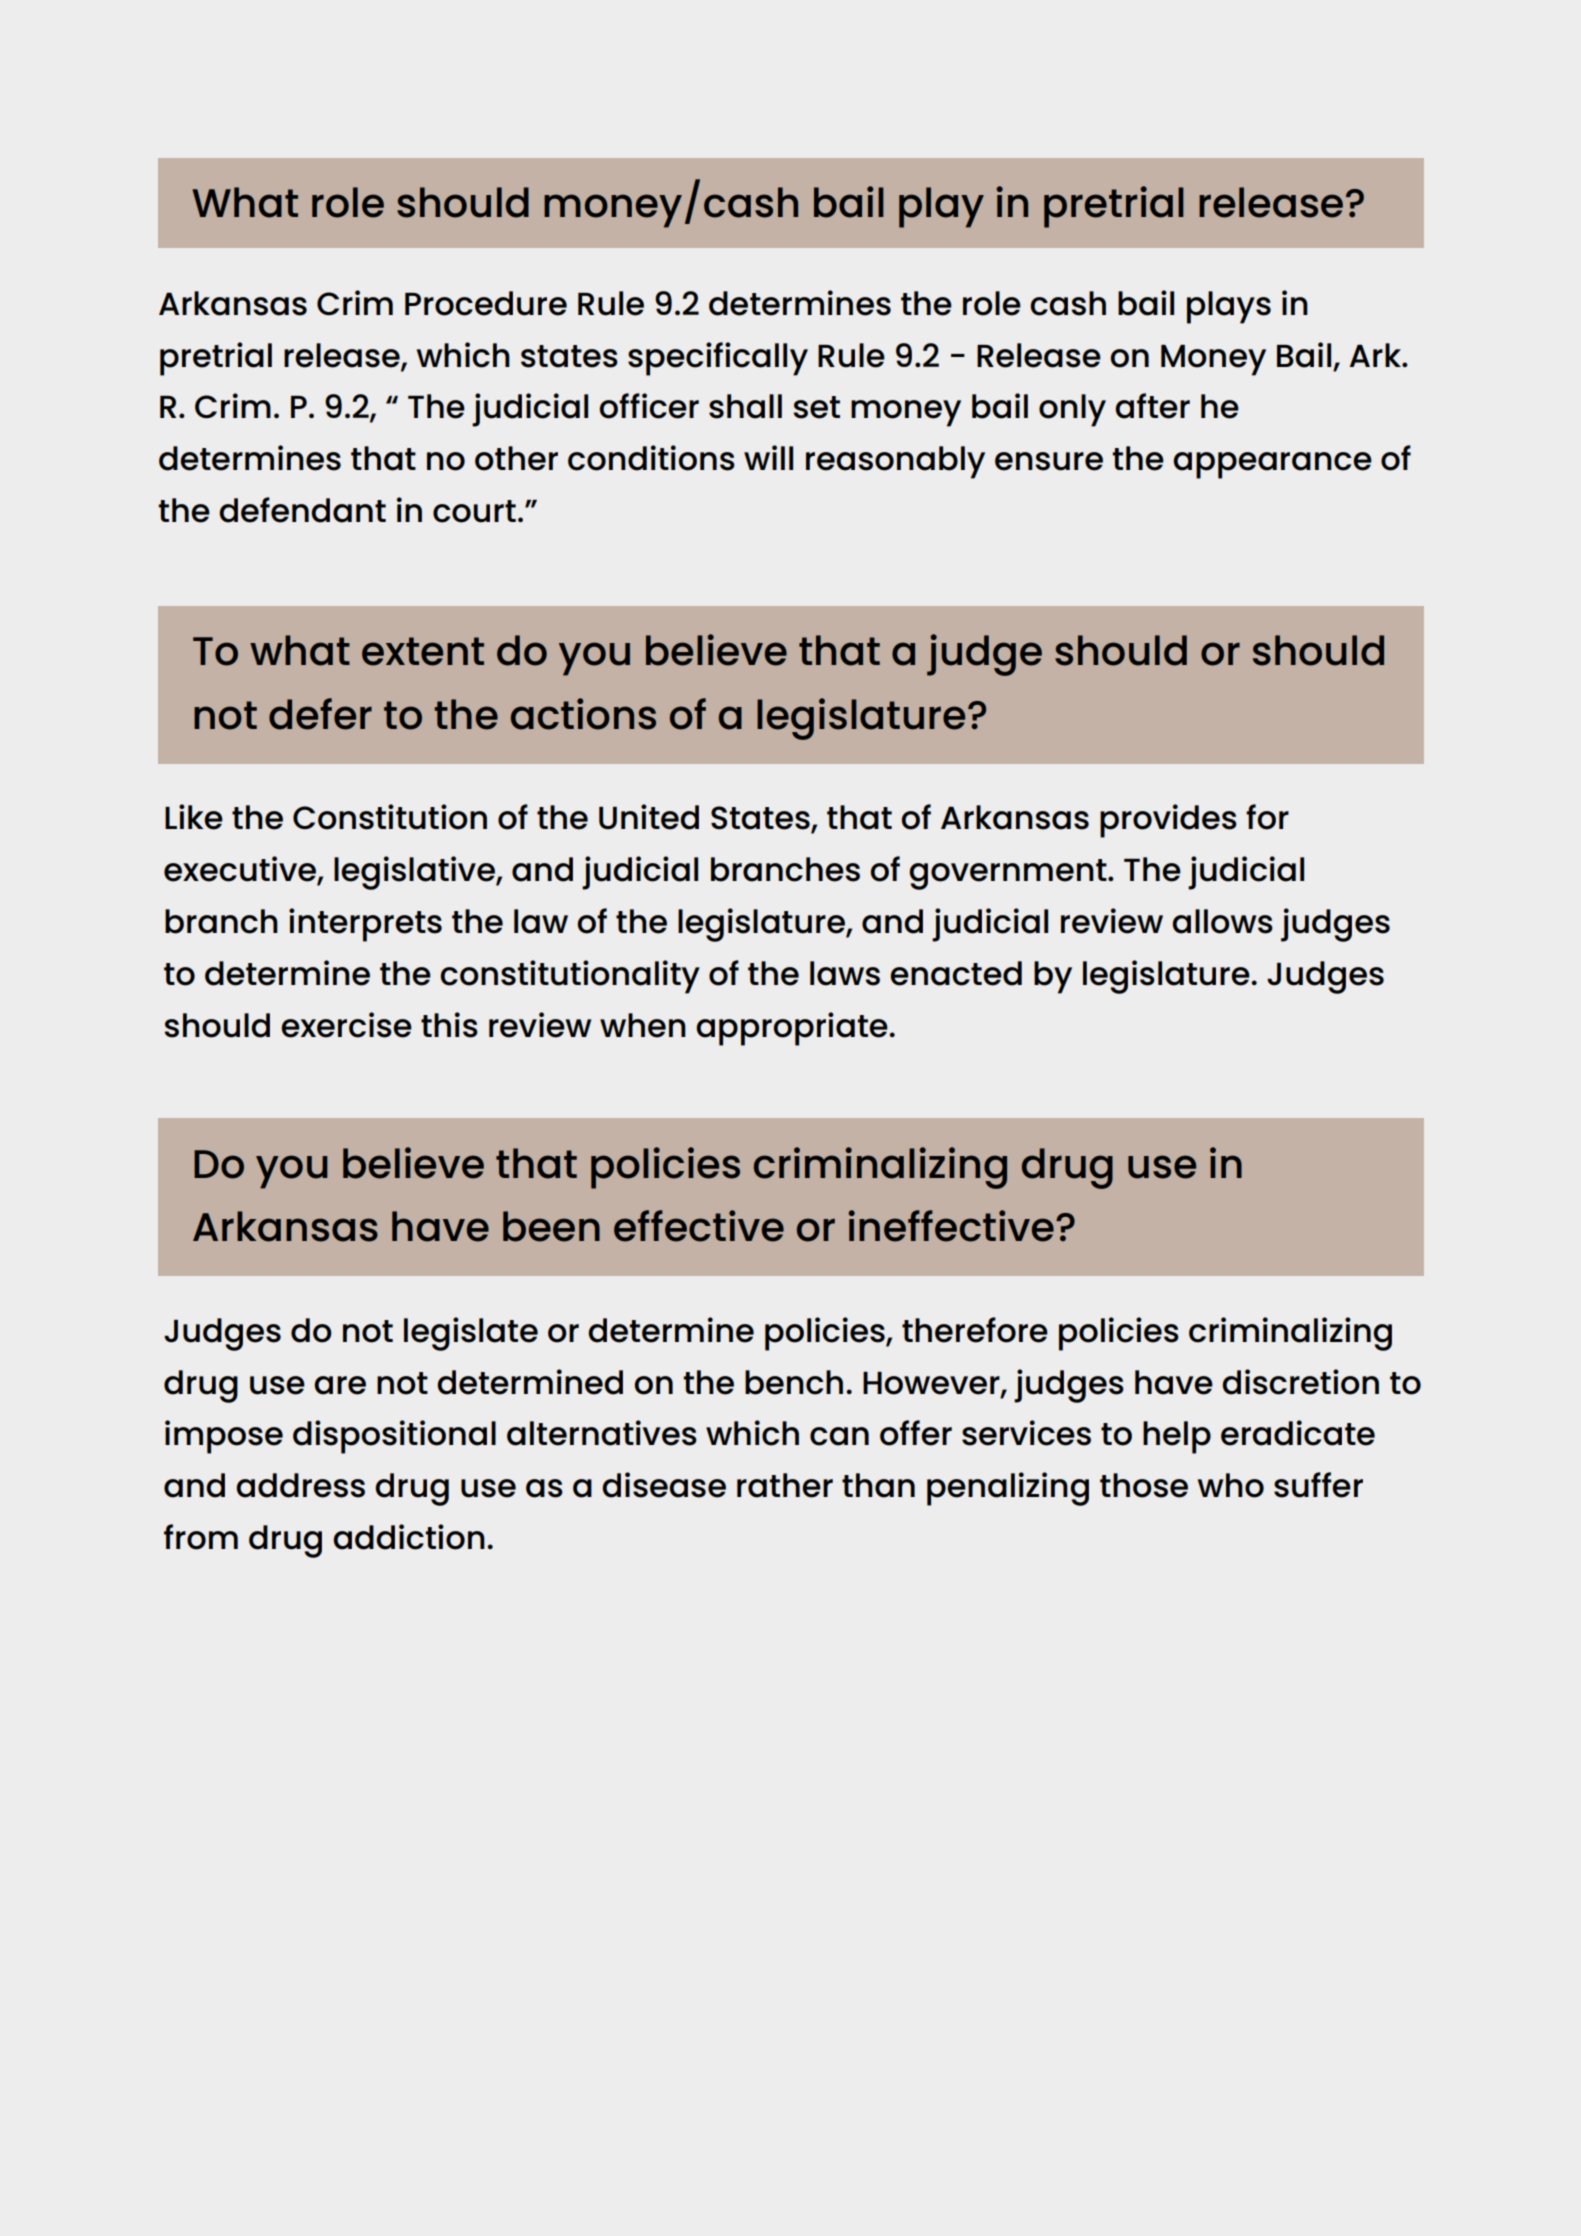 The image size is (1581, 2236). I want to click on actions, so click(583, 714).
